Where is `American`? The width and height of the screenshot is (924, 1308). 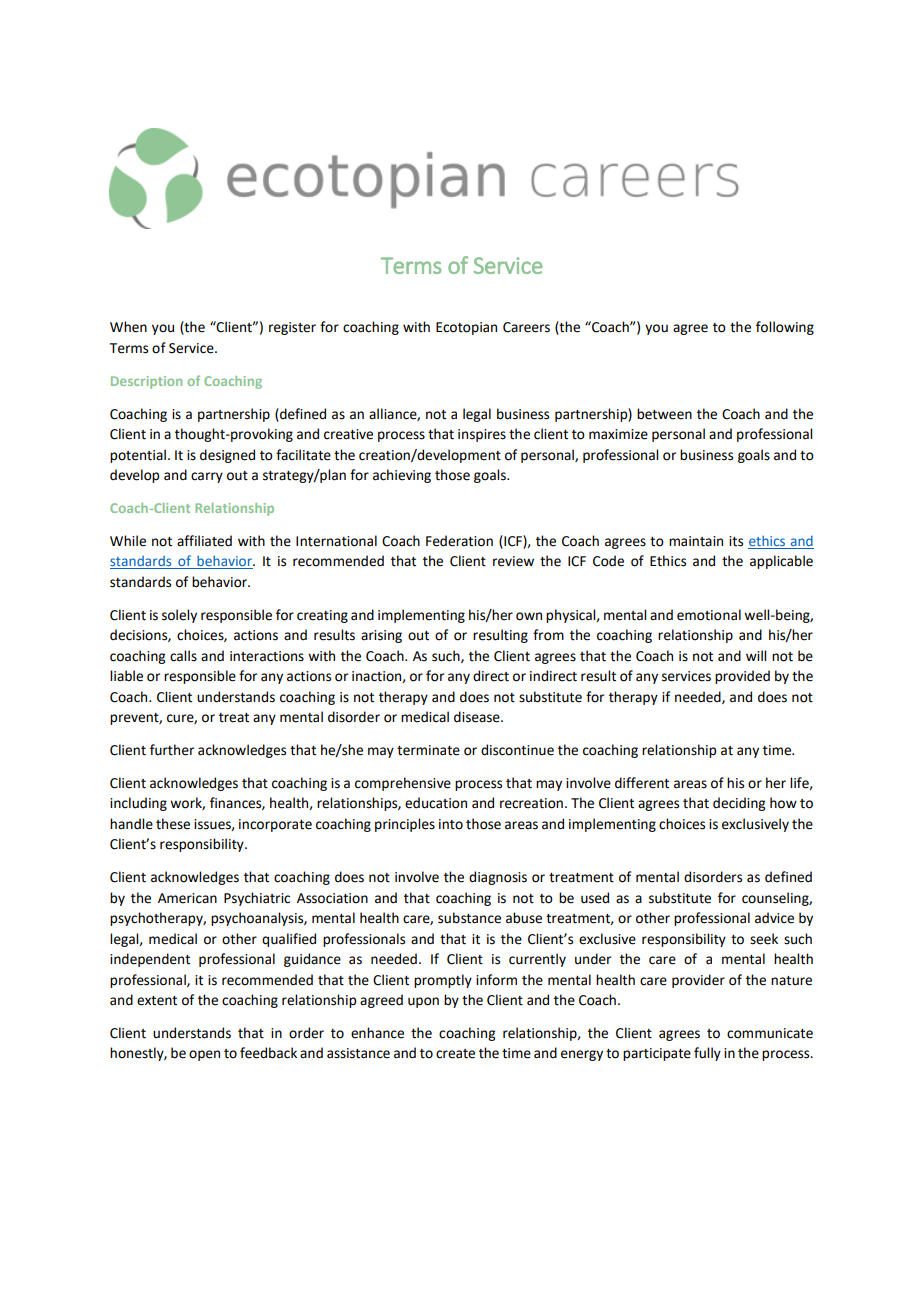 American is located at coordinates (187, 898).
